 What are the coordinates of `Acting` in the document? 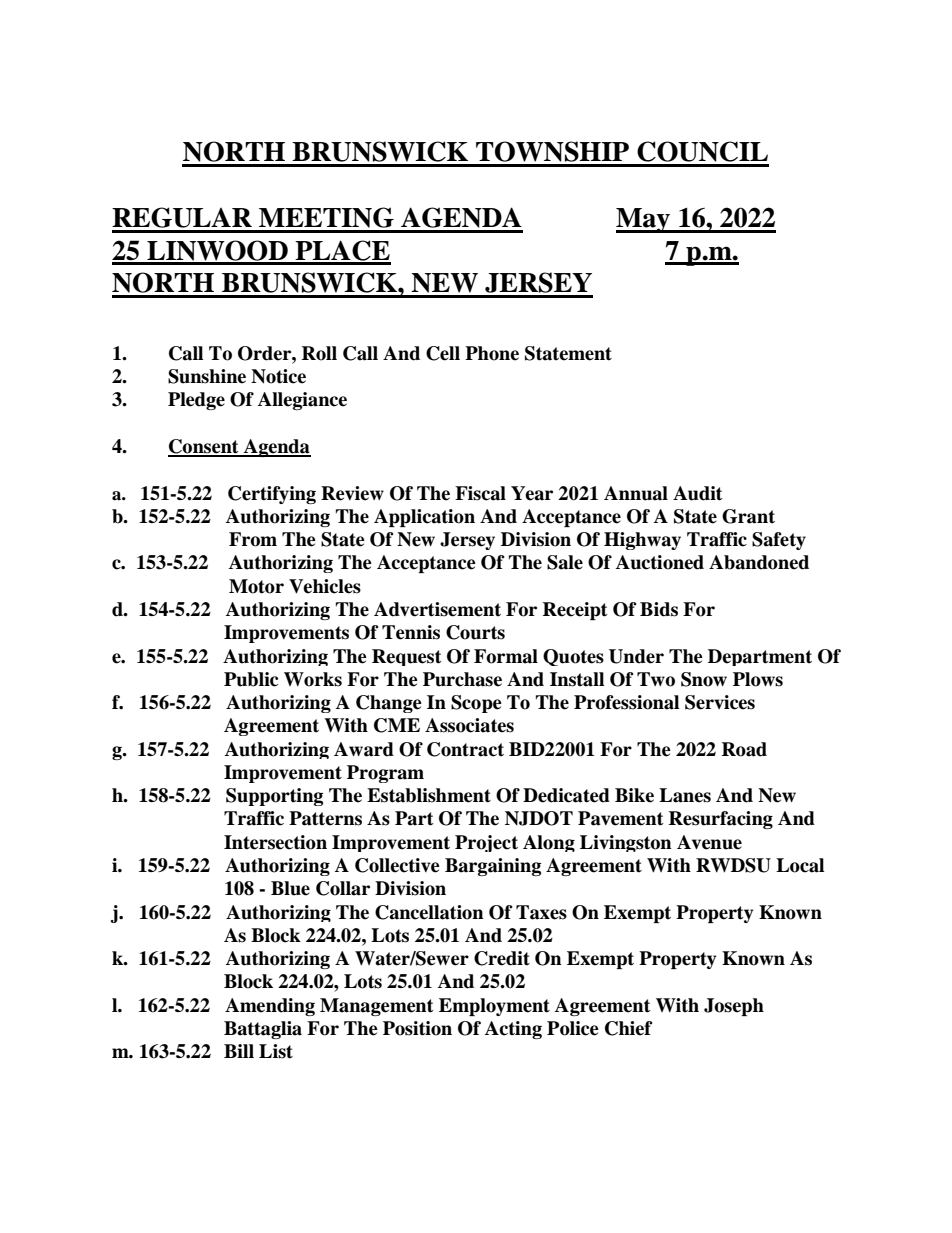 It's located at (513, 1030).
